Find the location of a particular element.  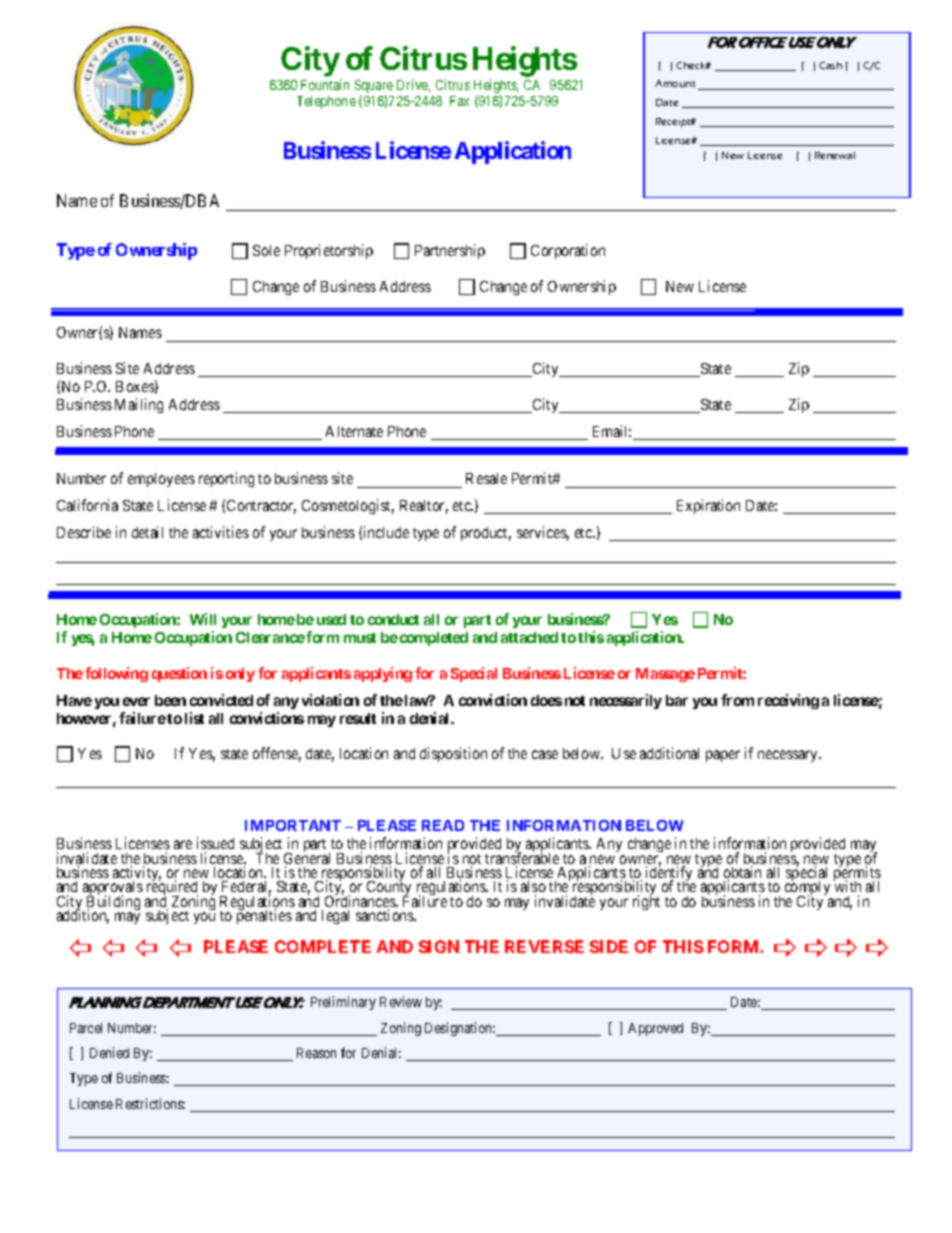

product is located at coordinates (486, 534).
